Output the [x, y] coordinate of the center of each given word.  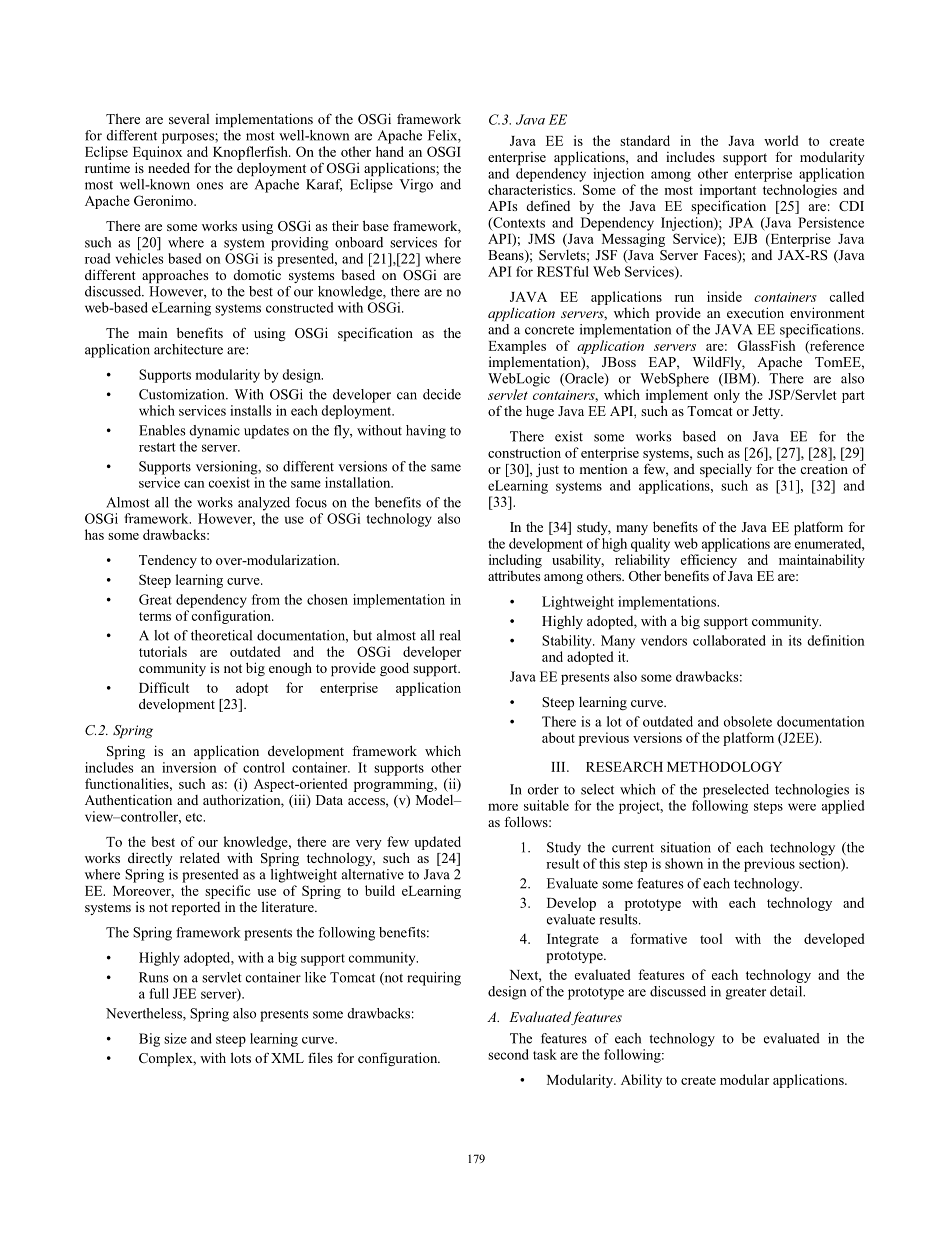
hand [390, 151]
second [508, 1054]
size [175, 1038]
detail [787, 991]
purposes [189, 138]
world [781, 140]
